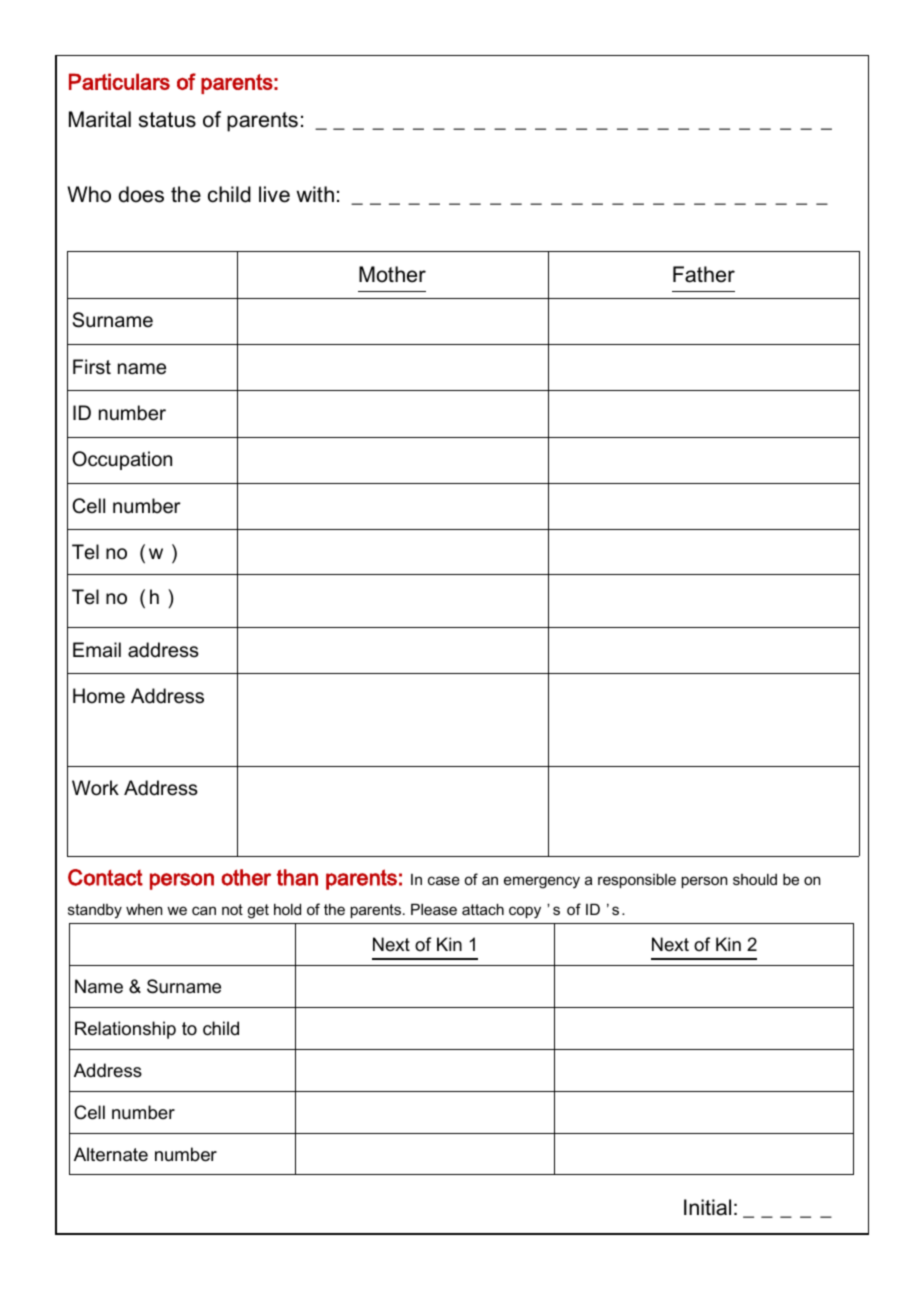 This page has width=924, height=1308. Describe the element at coordinates (122, 460) in the page. I see `Occupation` at that location.
